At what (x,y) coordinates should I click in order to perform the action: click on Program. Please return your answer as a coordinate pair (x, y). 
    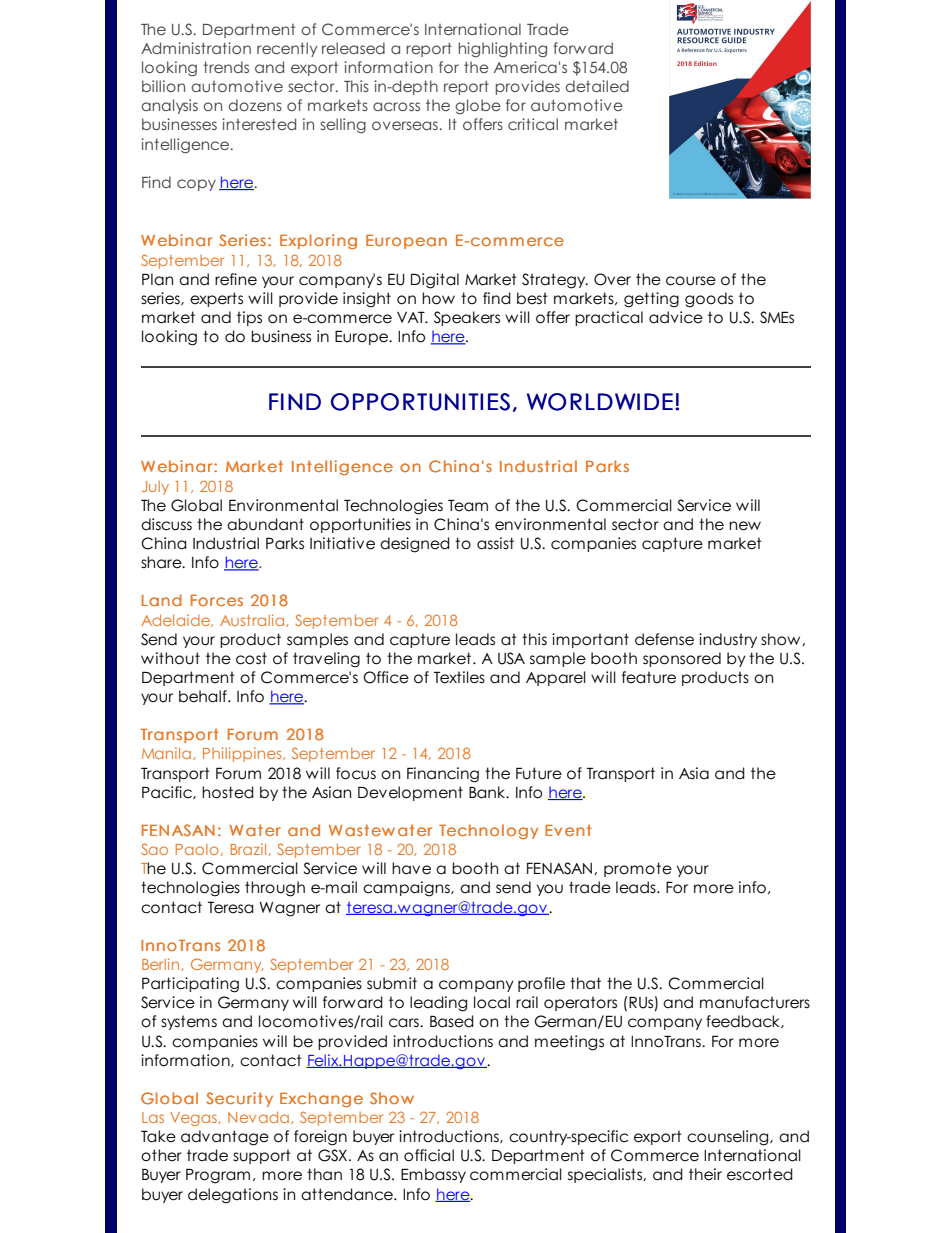
    Looking at the image, I should click on (218, 1176).
